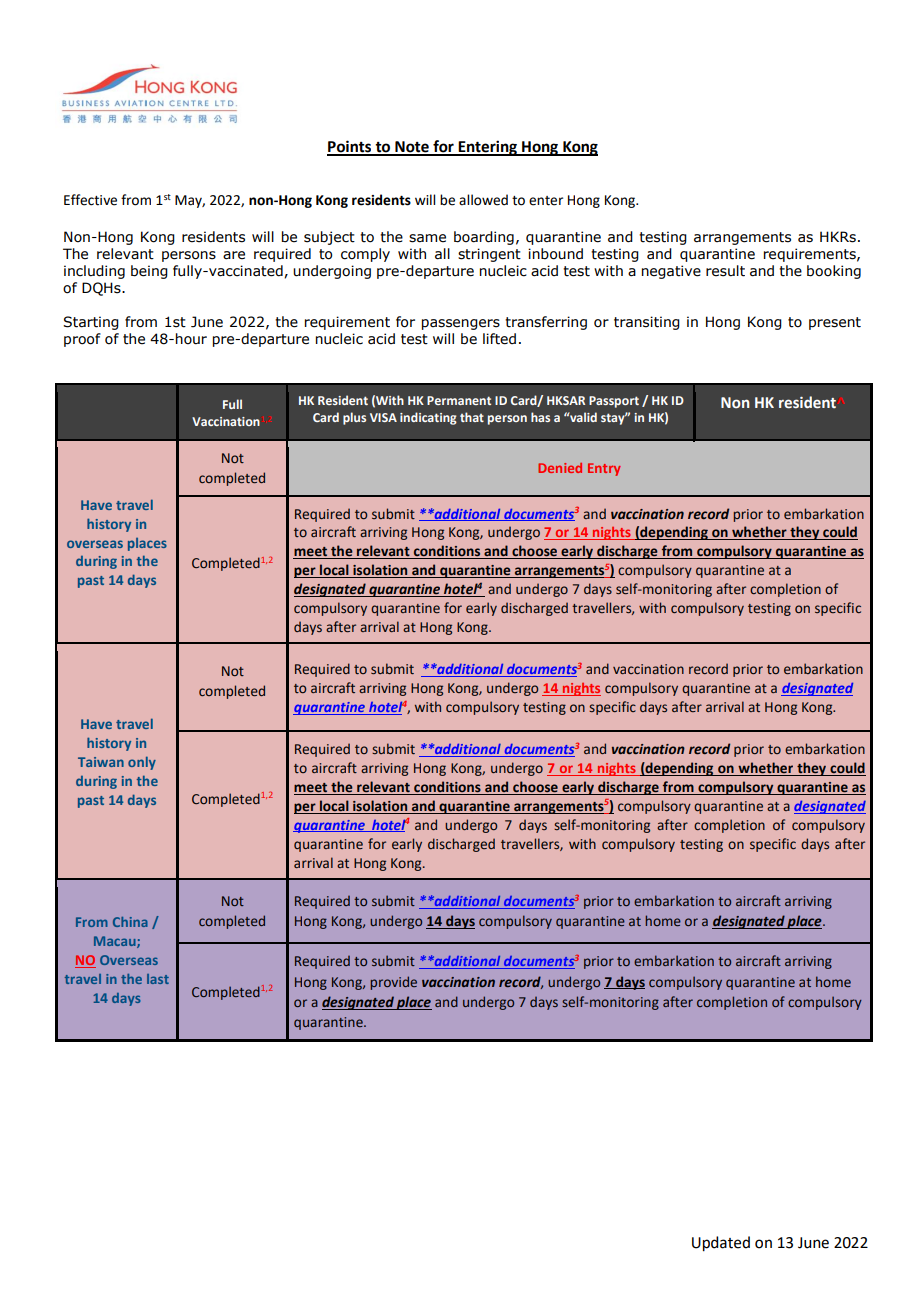  I want to click on Denied, so click(560, 468).
